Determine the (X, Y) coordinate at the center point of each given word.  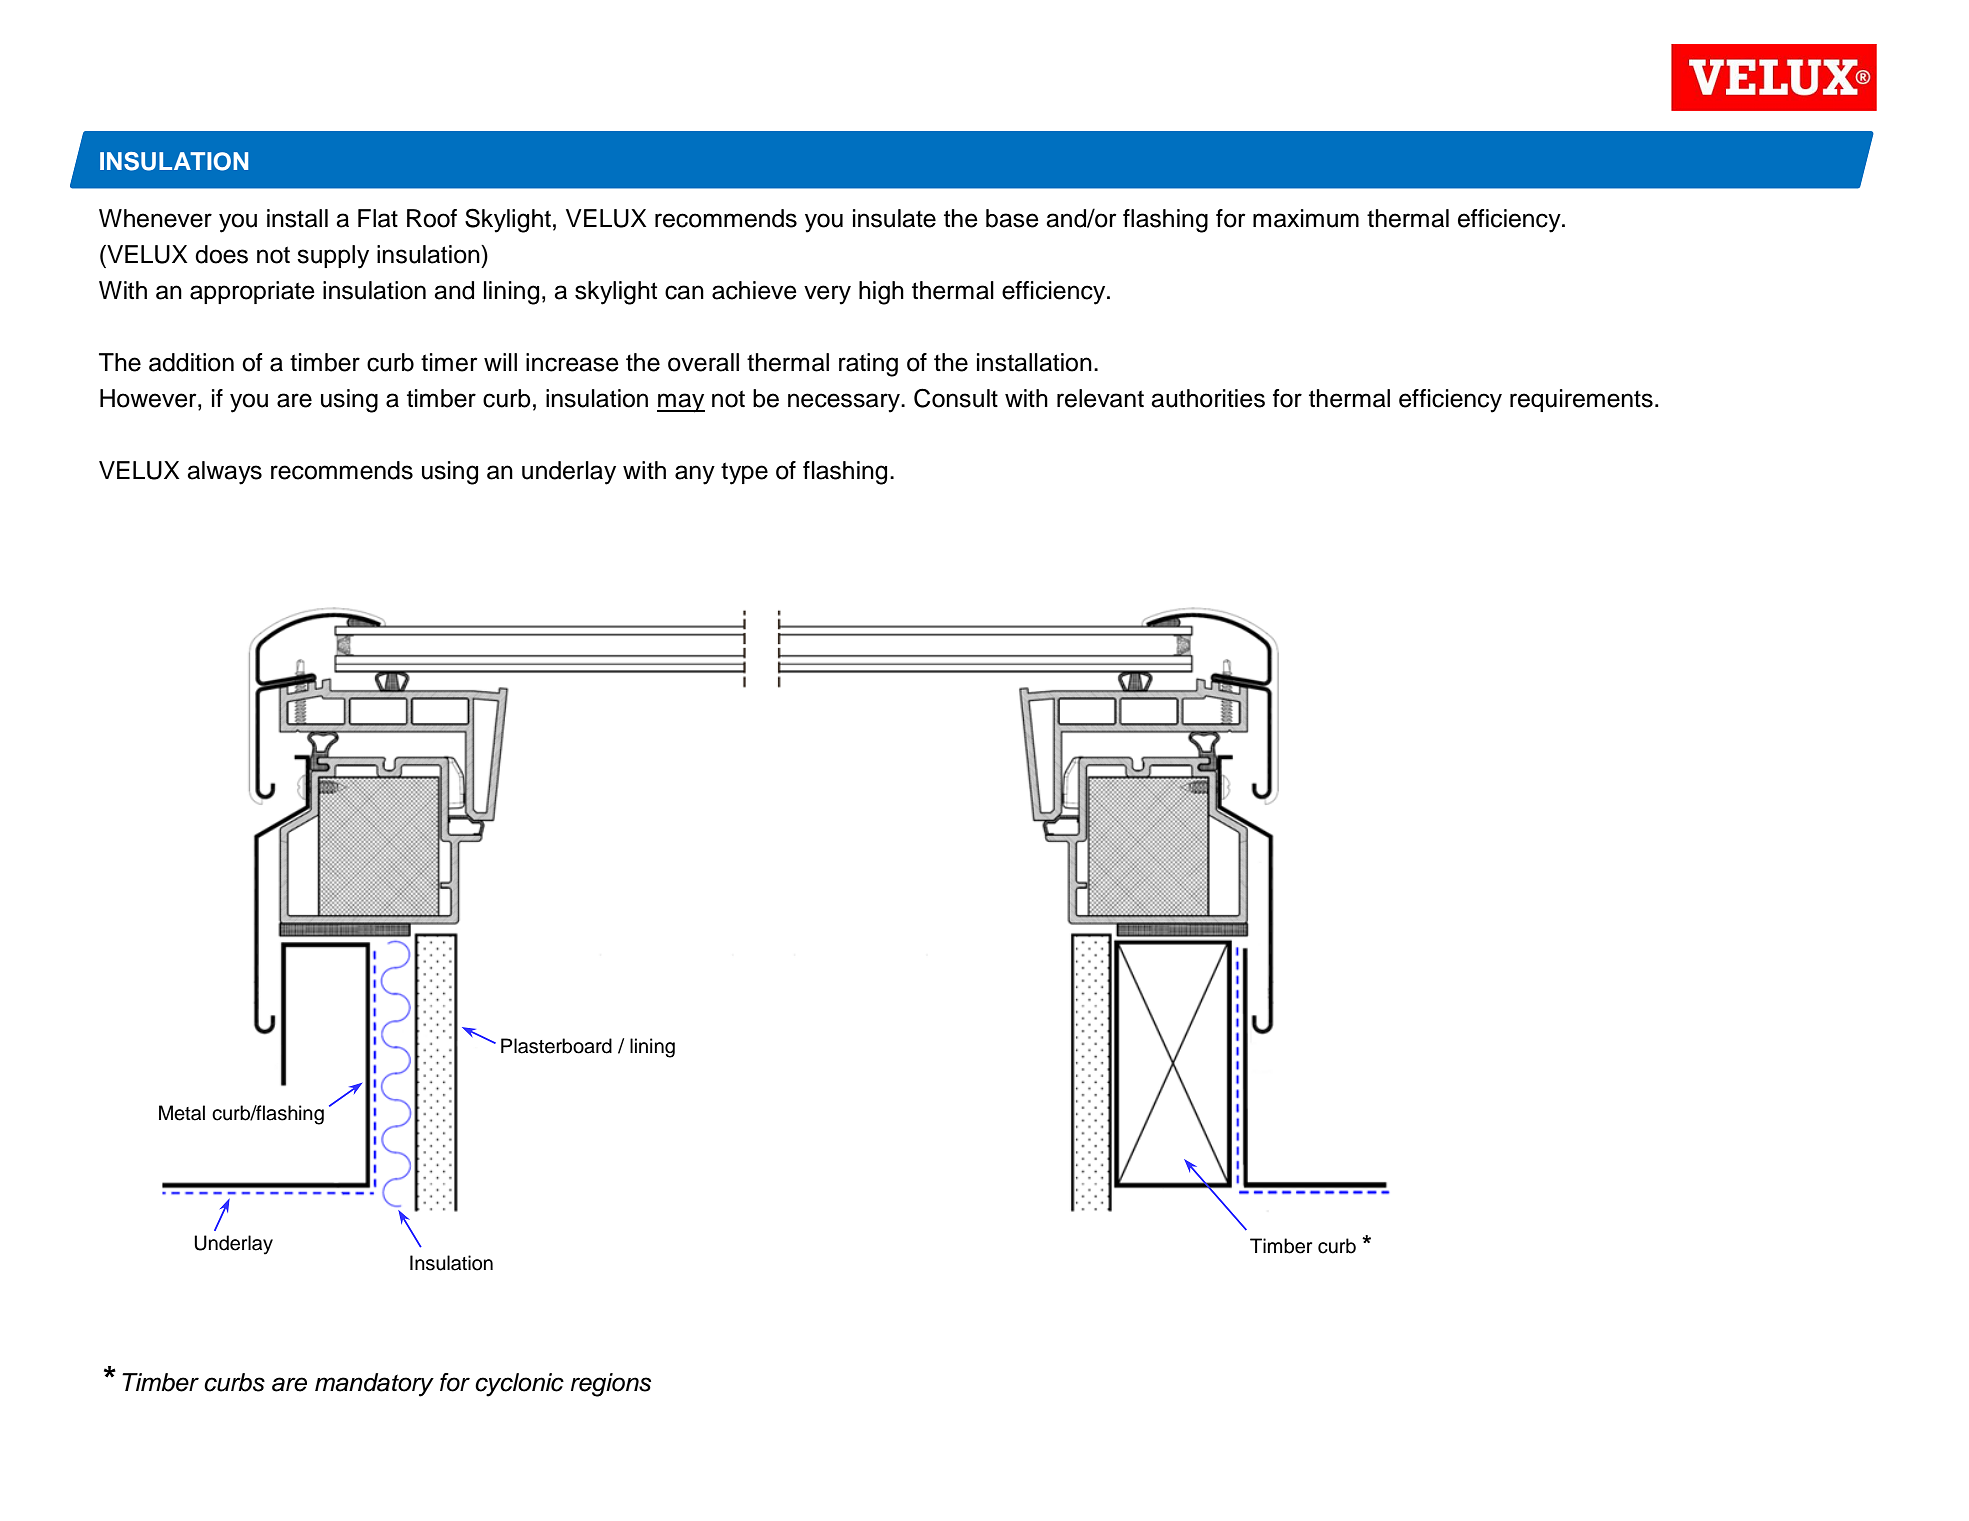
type (744, 473)
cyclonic (519, 1385)
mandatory (374, 1385)
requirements (1581, 400)
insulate (894, 218)
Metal (182, 1113)
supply (333, 257)
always (224, 473)
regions (611, 1385)
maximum (1306, 218)
